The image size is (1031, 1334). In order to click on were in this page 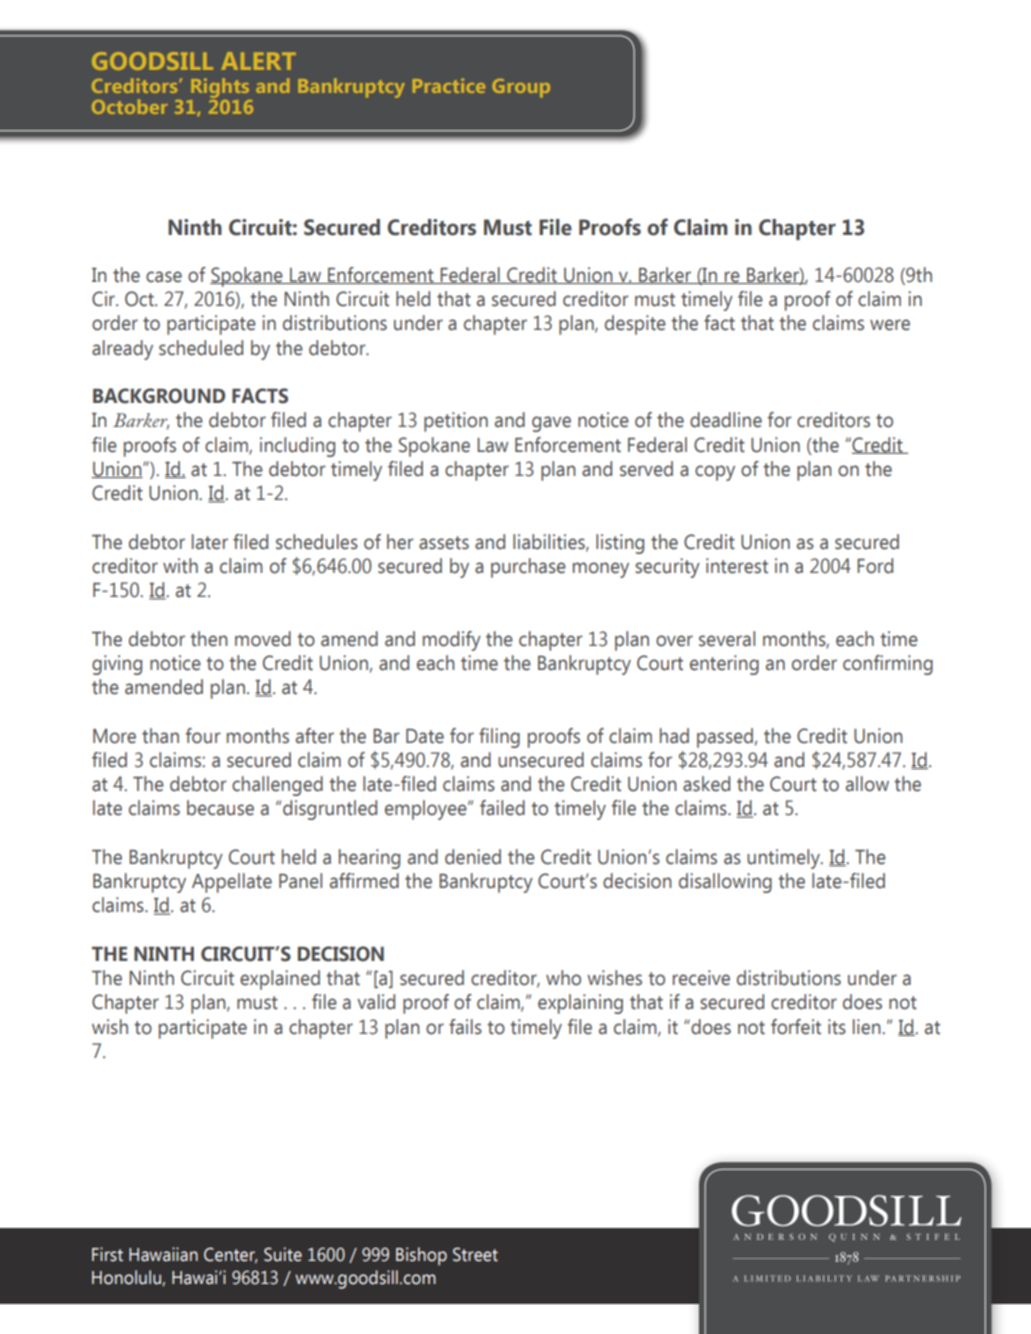, I will do `click(890, 325)`.
